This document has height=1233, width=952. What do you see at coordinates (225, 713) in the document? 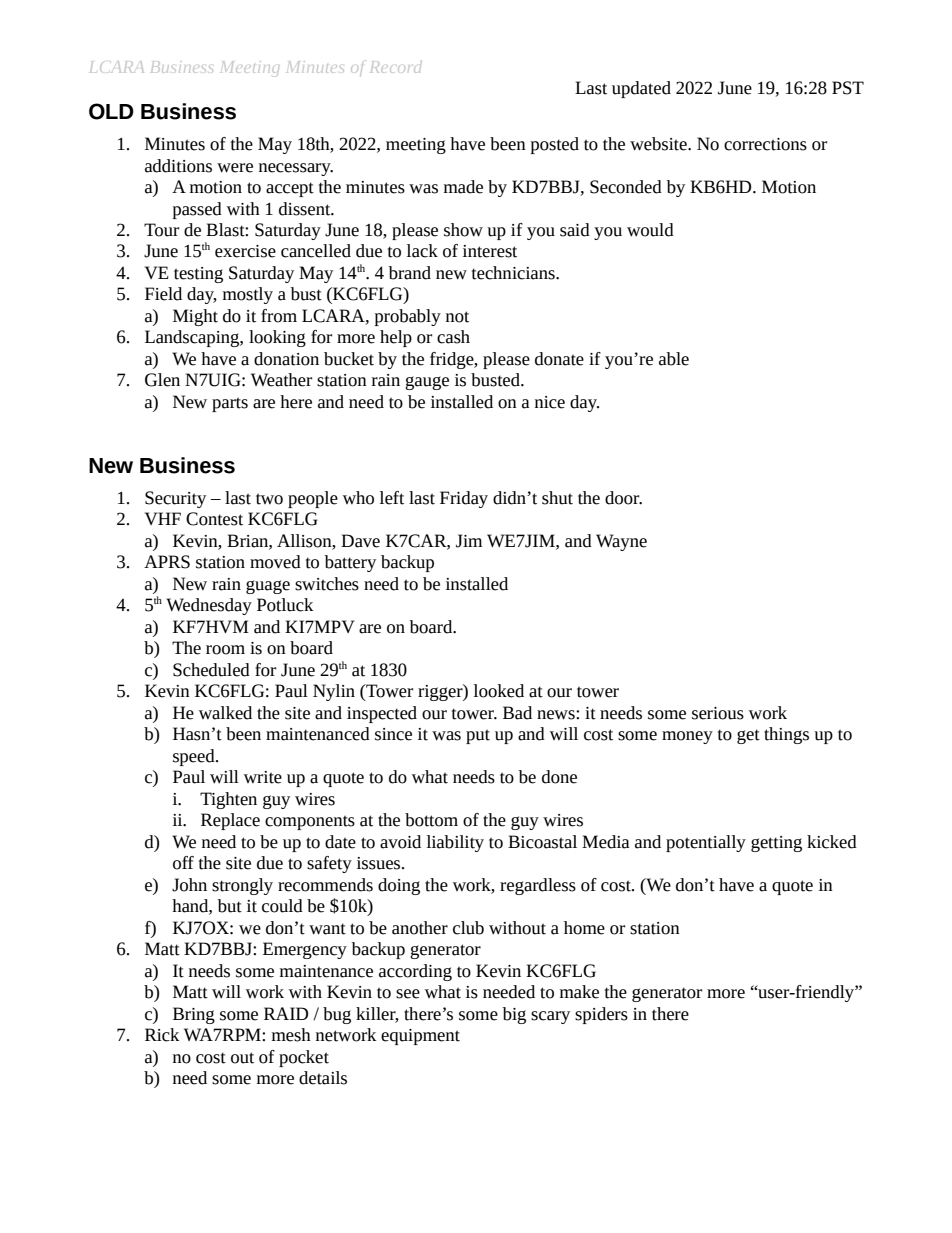
I see `walked` at bounding box center [225, 713].
